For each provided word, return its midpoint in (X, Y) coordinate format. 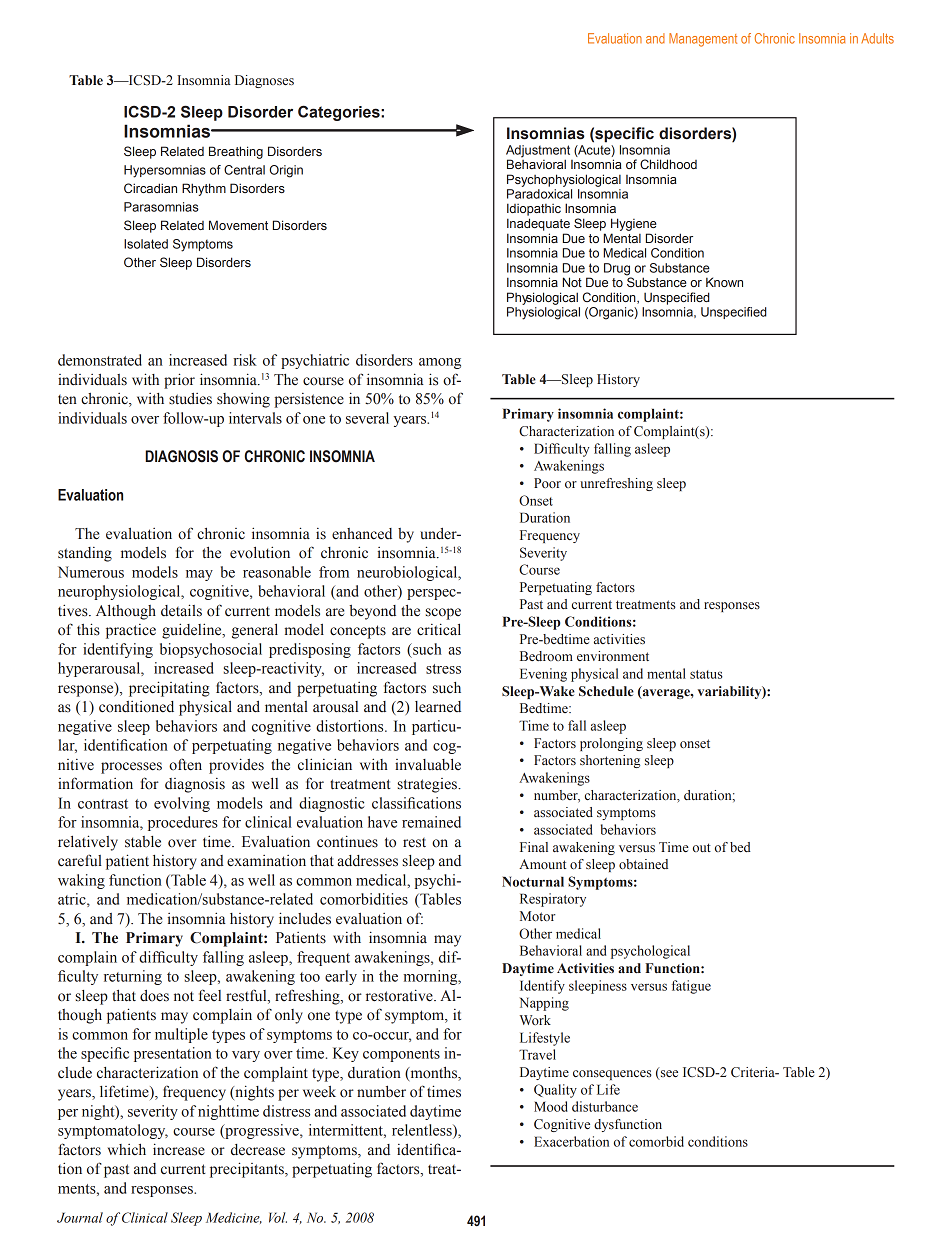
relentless (423, 1130)
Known (724, 282)
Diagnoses (264, 81)
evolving (182, 804)
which (127, 1149)
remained (431, 822)
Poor (547, 483)
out (702, 847)
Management (703, 40)
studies (190, 399)
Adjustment (538, 151)
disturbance (605, 1106)
